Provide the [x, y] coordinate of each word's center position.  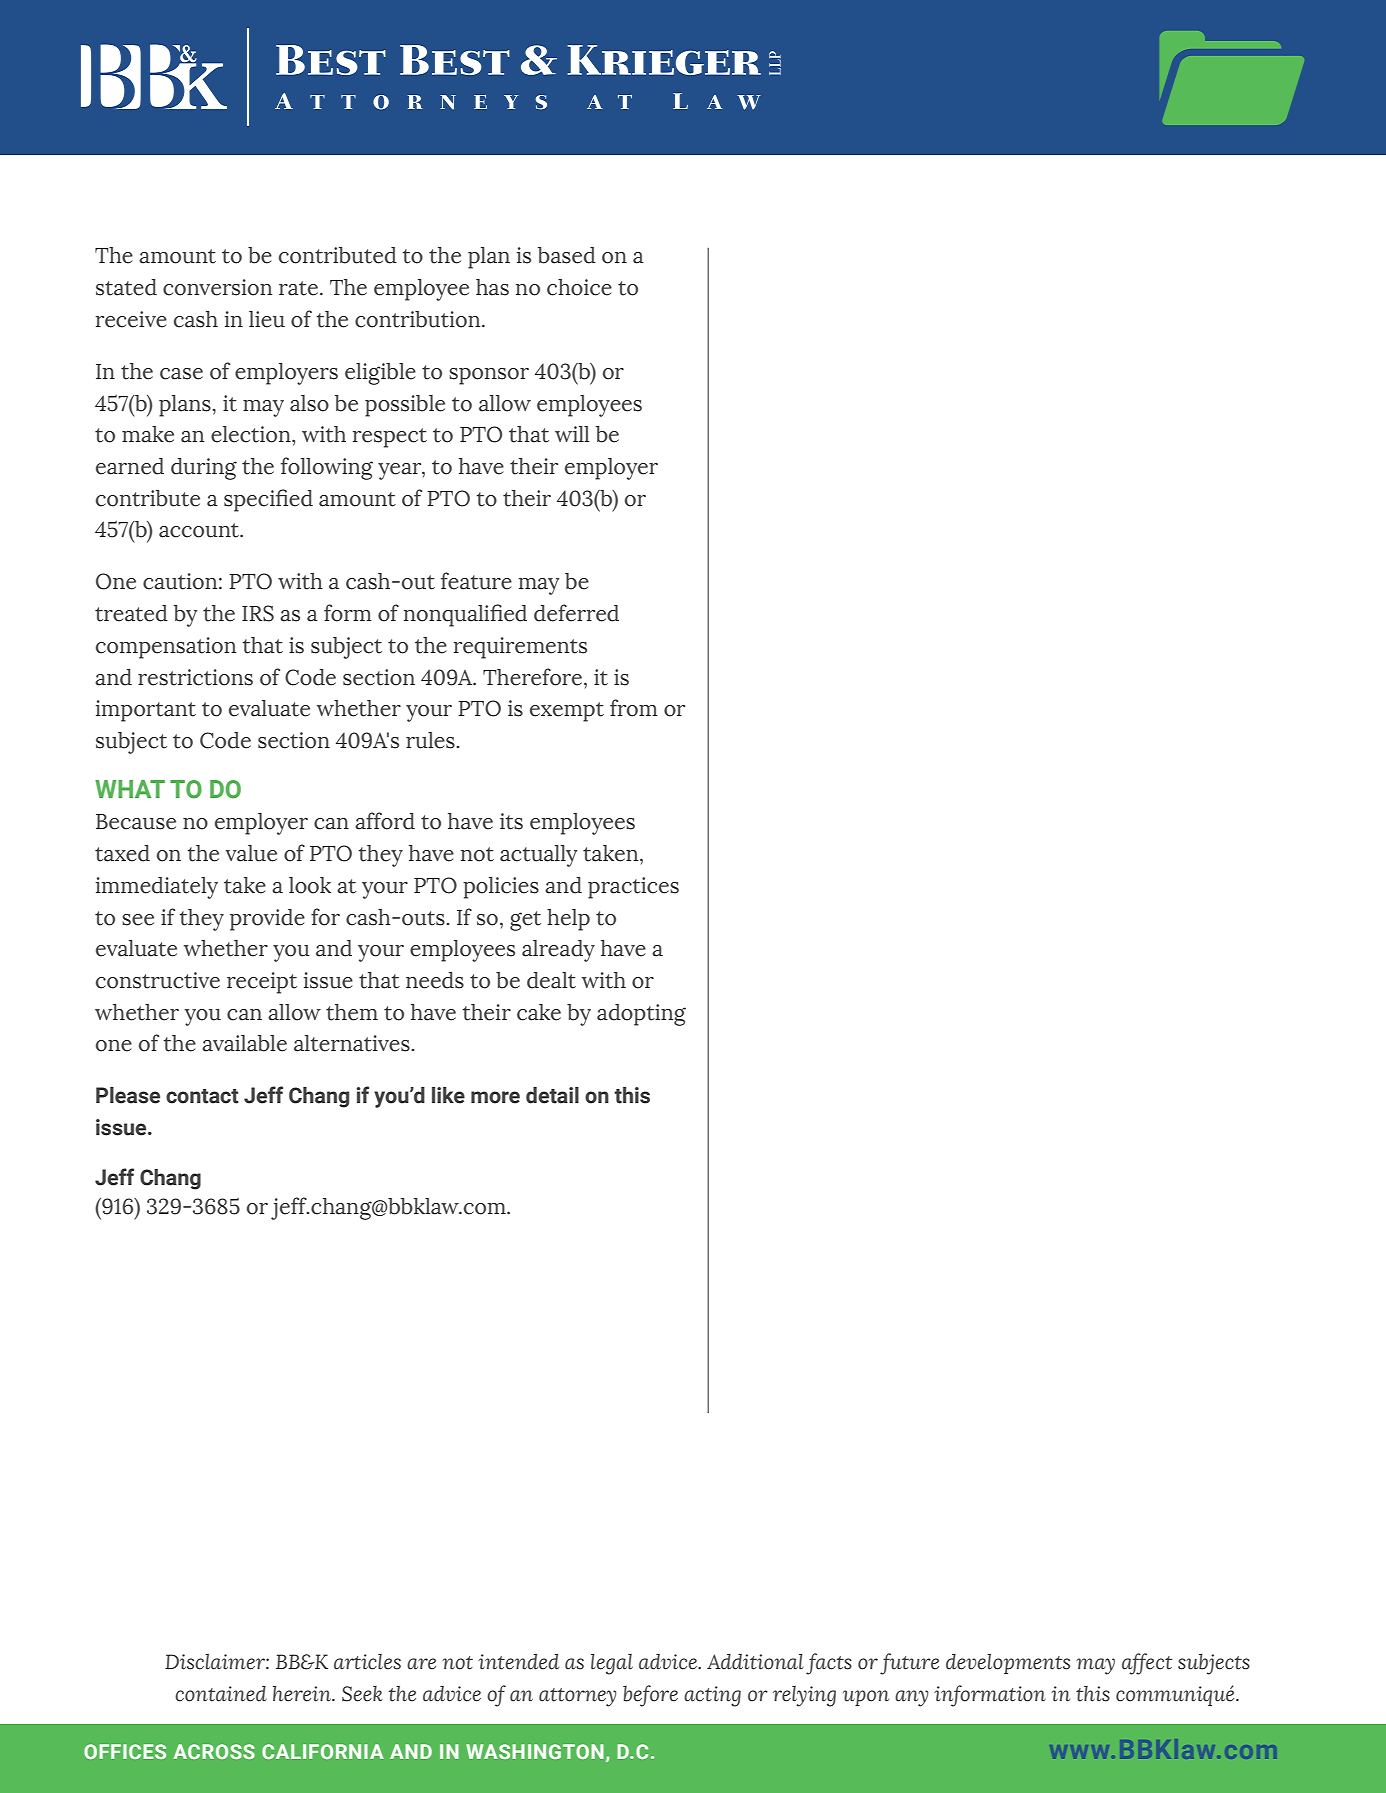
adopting [641, 1015]
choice [579, 287]
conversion [217, 287]
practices [633, 888]
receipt [262, 983]
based [567, 255]
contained [221, 1694]
